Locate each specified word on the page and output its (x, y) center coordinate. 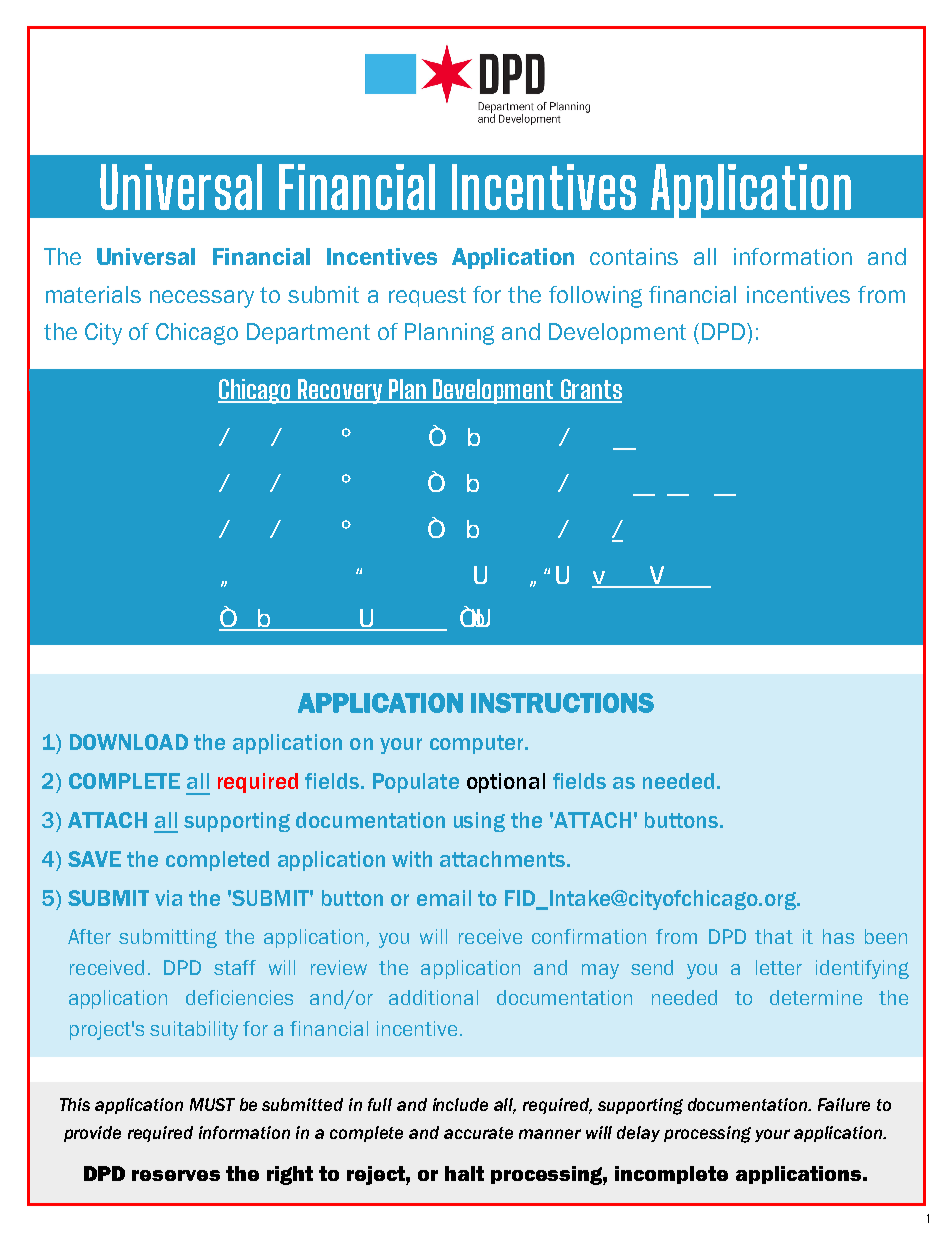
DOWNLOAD (129, 742)
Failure (844, 1104)
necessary (202, 299)
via (168, 898)
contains (634, 256)
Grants (590, 390)
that (774, 936)
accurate (478, 1133)
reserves (176, 1175)
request (427, 297)
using (479, 822)
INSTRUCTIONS (562, 703)
